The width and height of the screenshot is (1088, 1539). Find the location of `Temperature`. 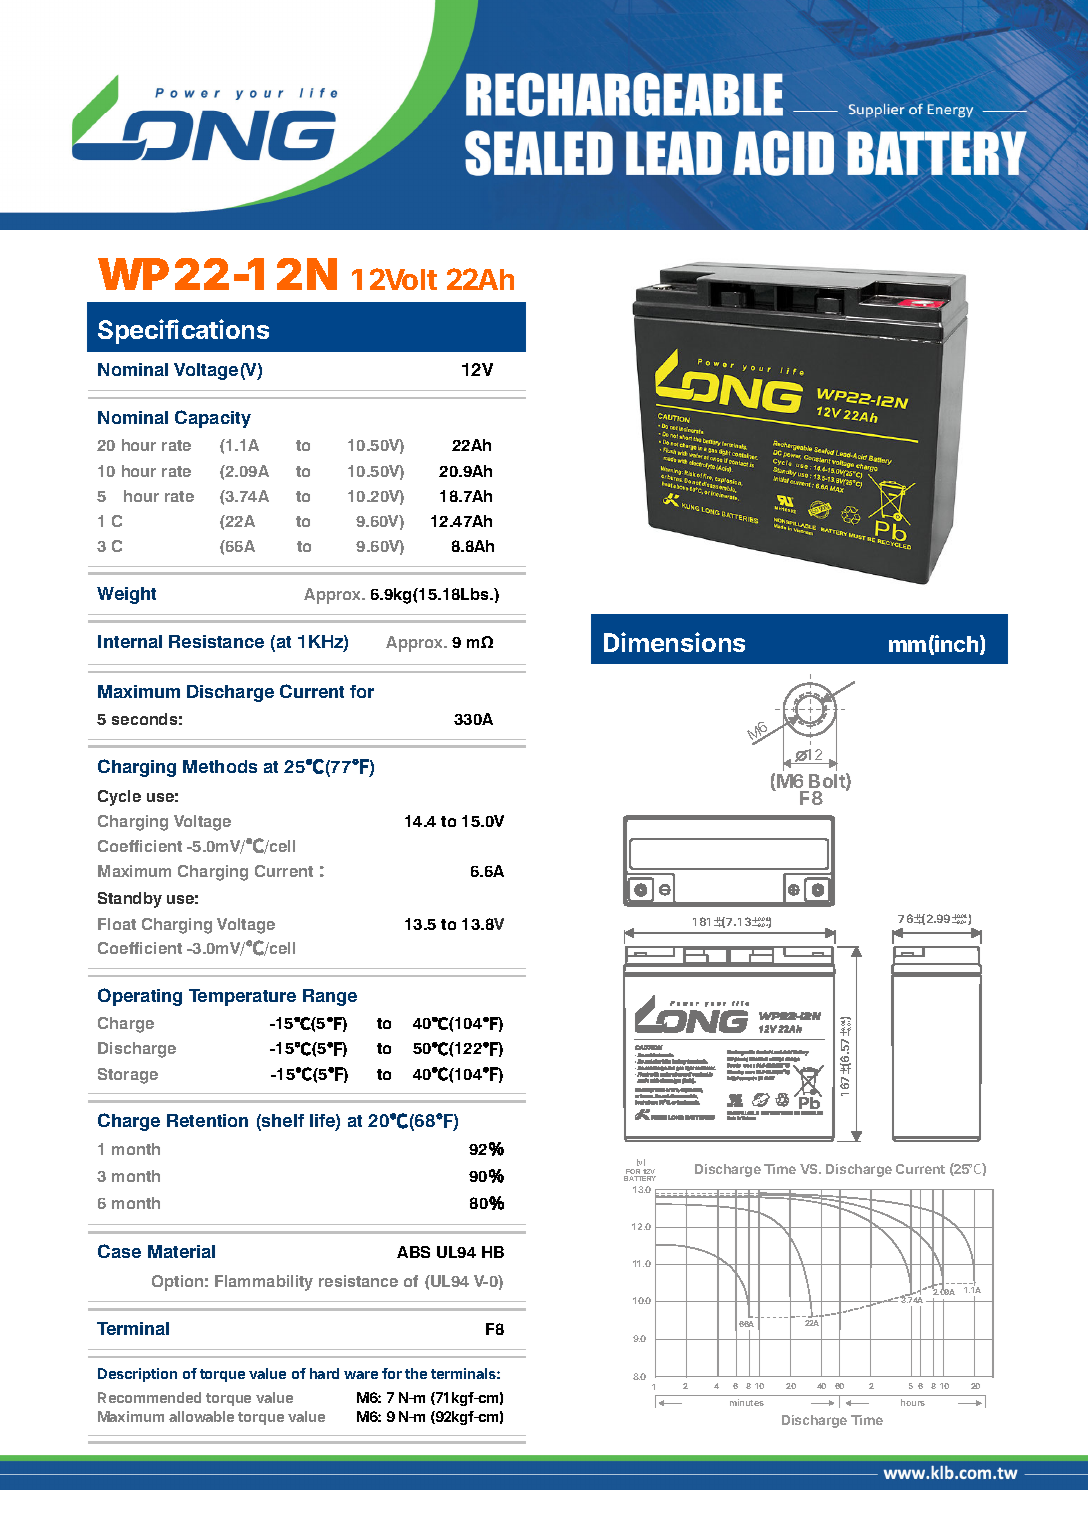

Temperature is located at coordinates (242, 997).
